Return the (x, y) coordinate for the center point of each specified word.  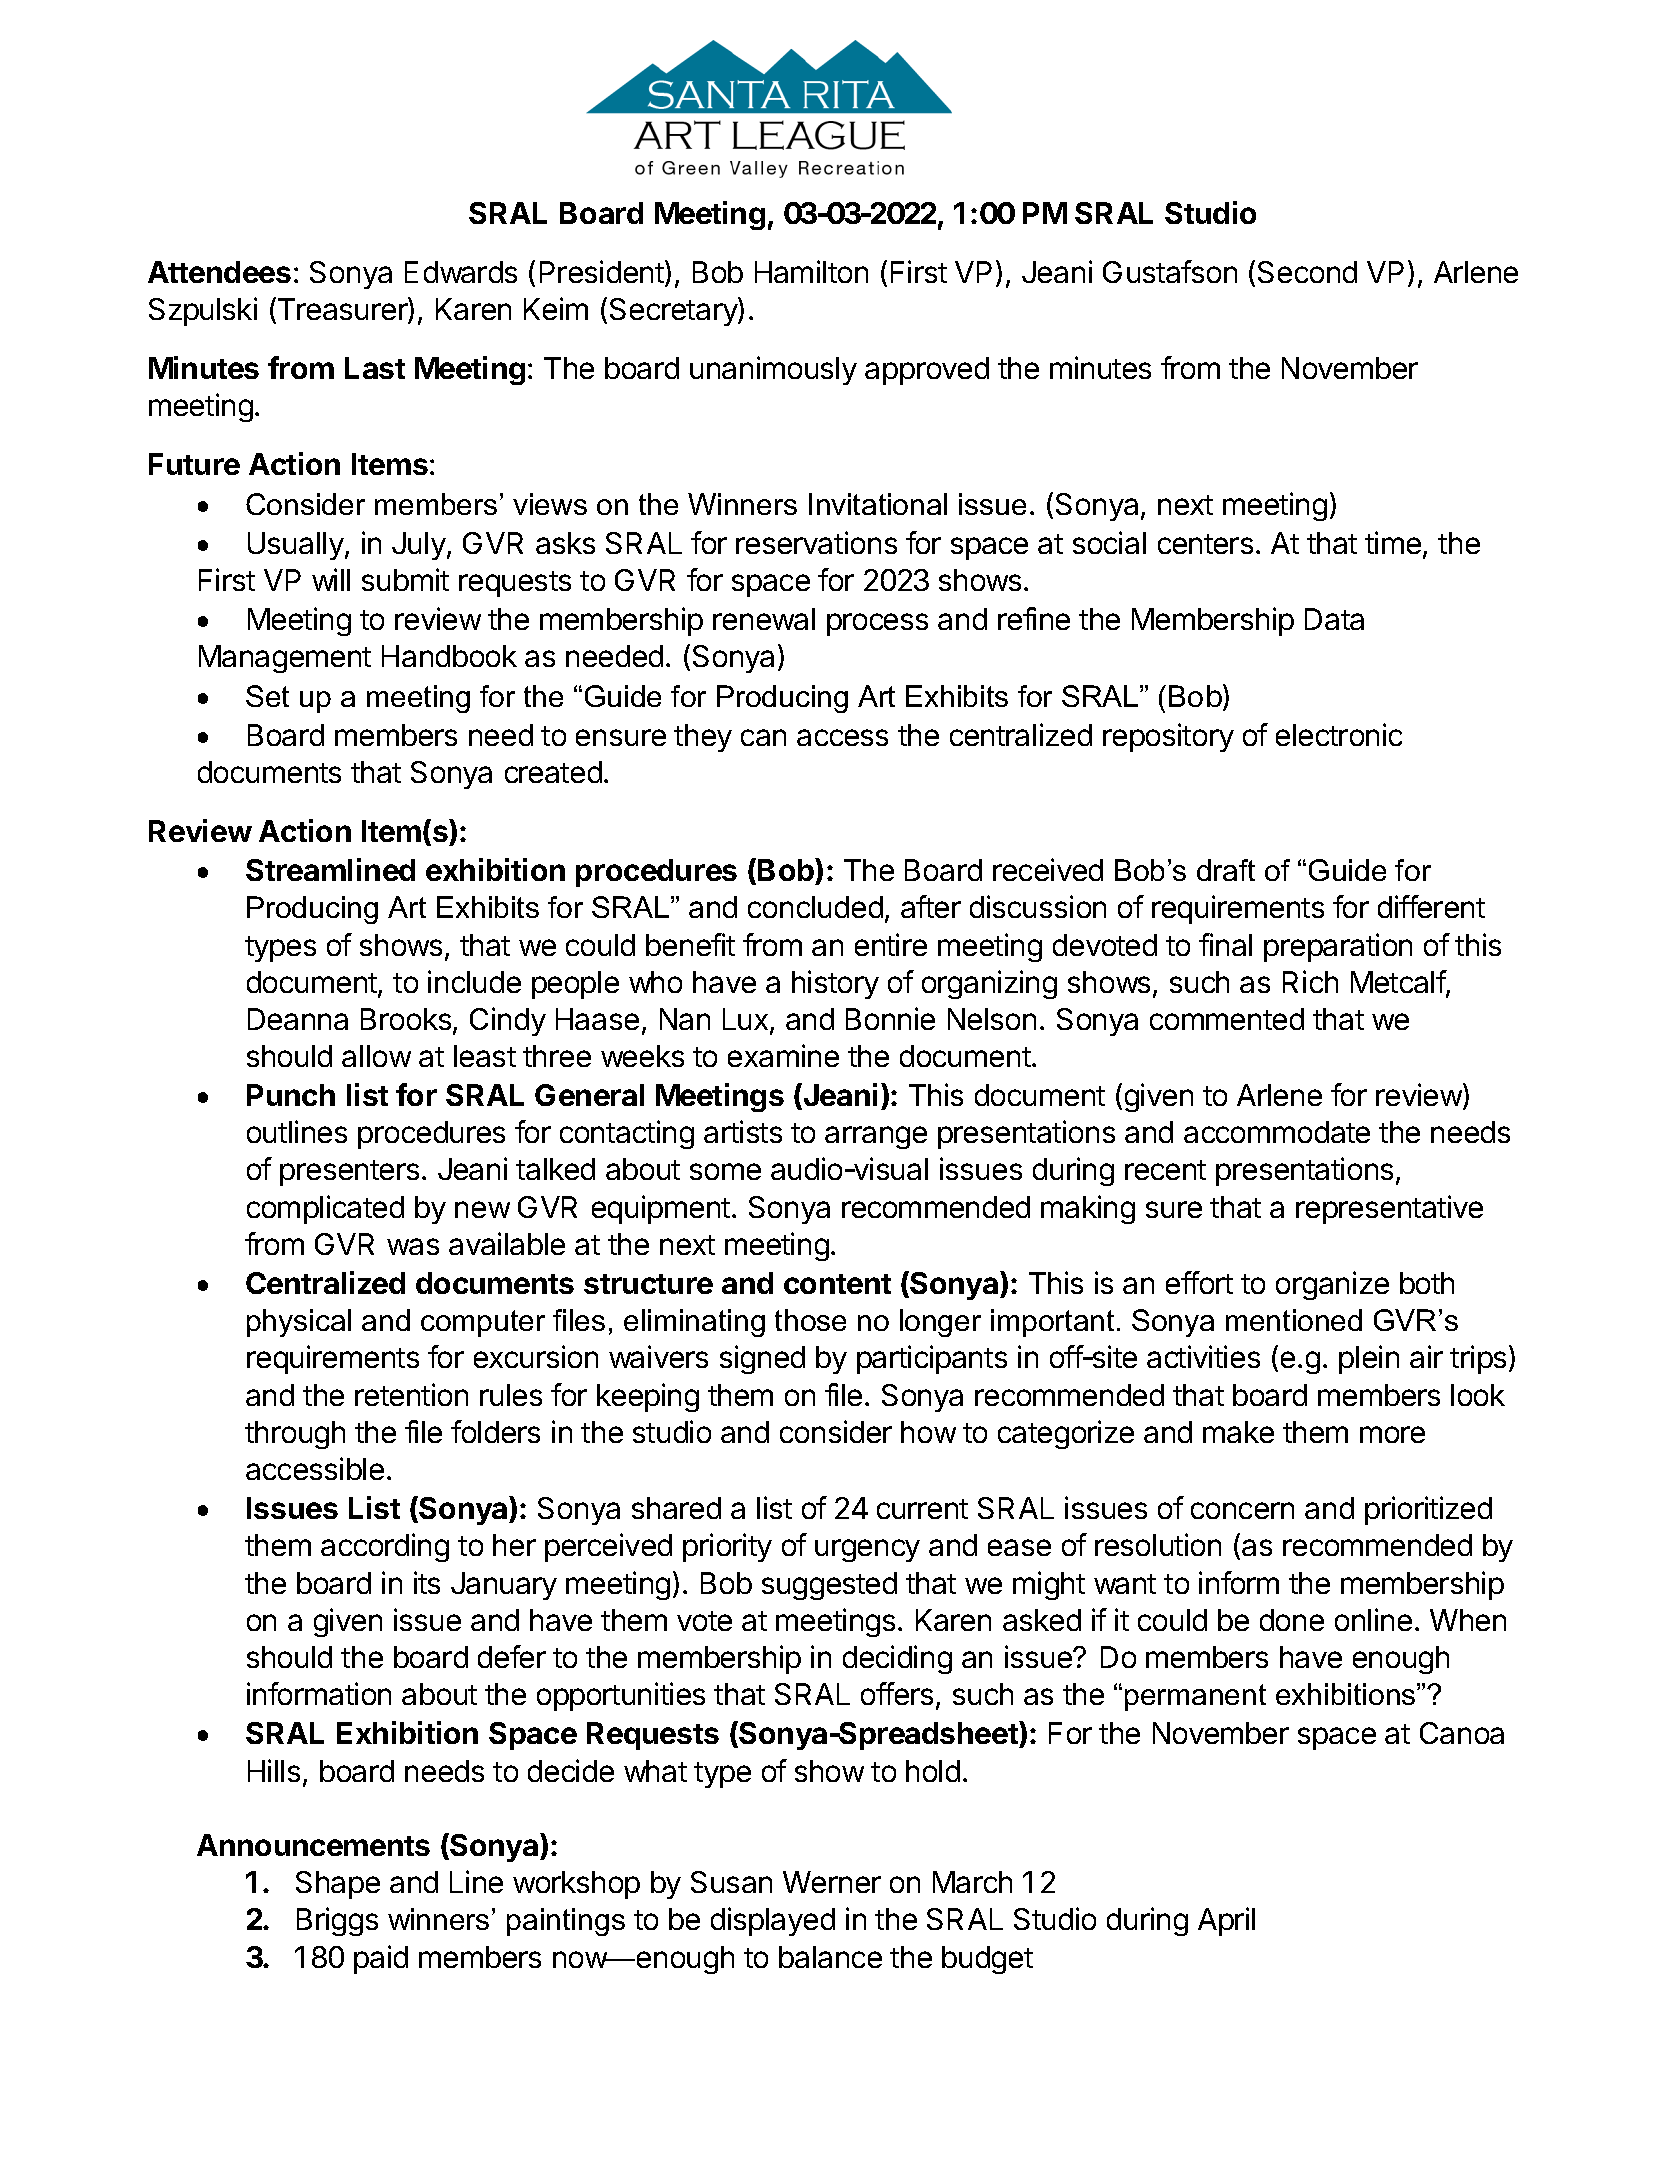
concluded (815, 907)
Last (375, 368)
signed (762, 1359)
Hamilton (811, 271)
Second (1307, 272)
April (1226, 1921)
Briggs (337, 1921)
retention (411, 1394)
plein (1369, 1359)
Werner (832, 1882)
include (474, 981)
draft (1226, 870)
